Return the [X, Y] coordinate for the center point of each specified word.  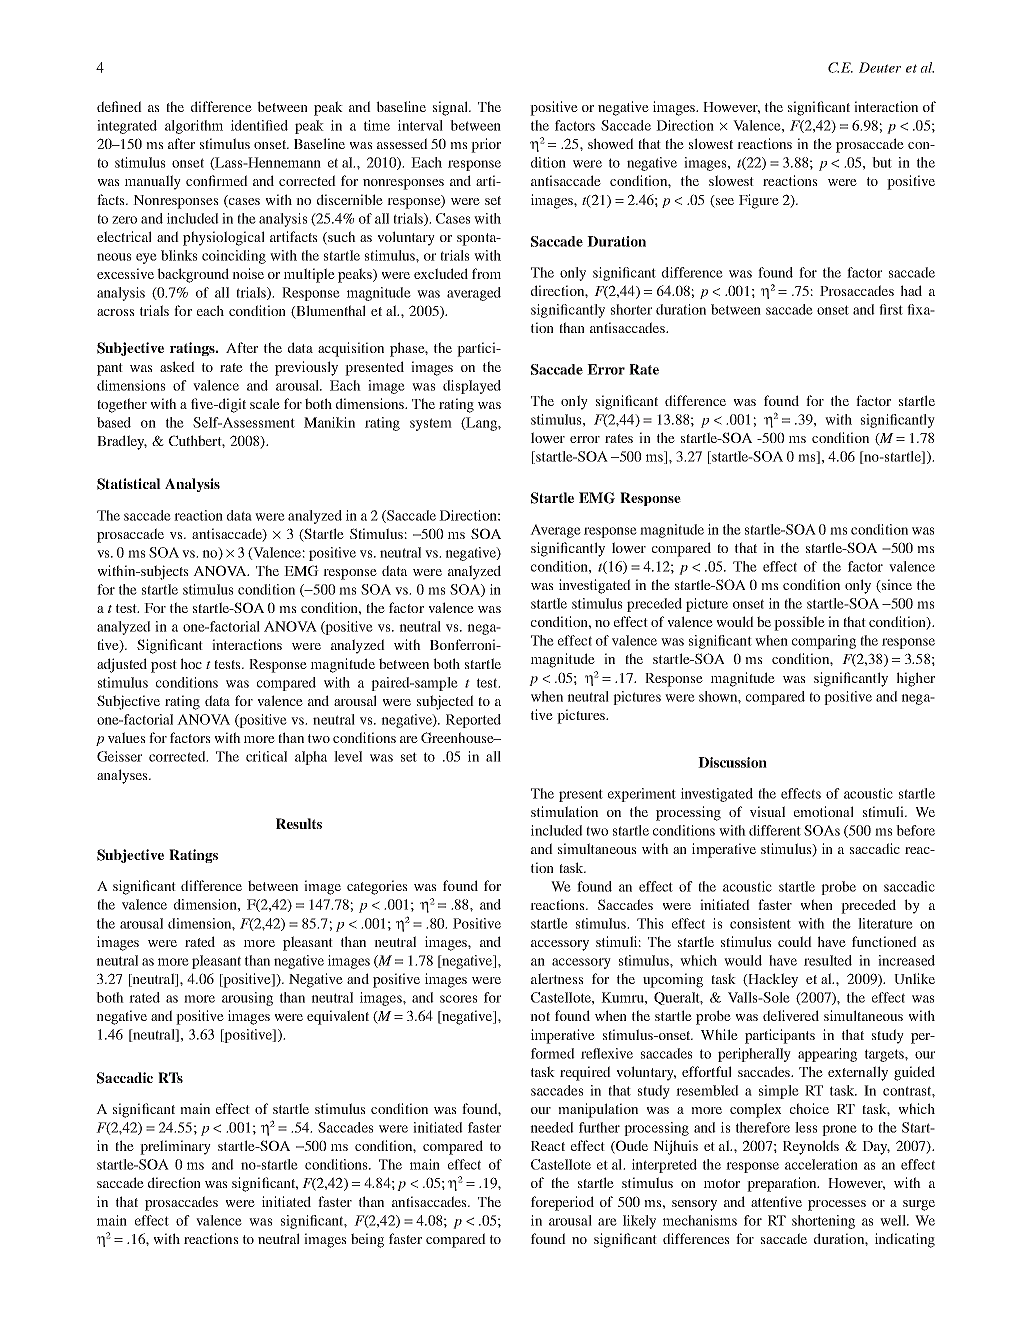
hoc [191, 663]
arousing [247, 999]
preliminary [175, 1147]
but [882, 162]
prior [486, 145]
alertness [557, 978]
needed [552, 1127]
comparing [824, 642]
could [795, 941]
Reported [473, 721]
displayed [472, 387]
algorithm [194, 127]
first [891, 309]
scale [265, 403]
